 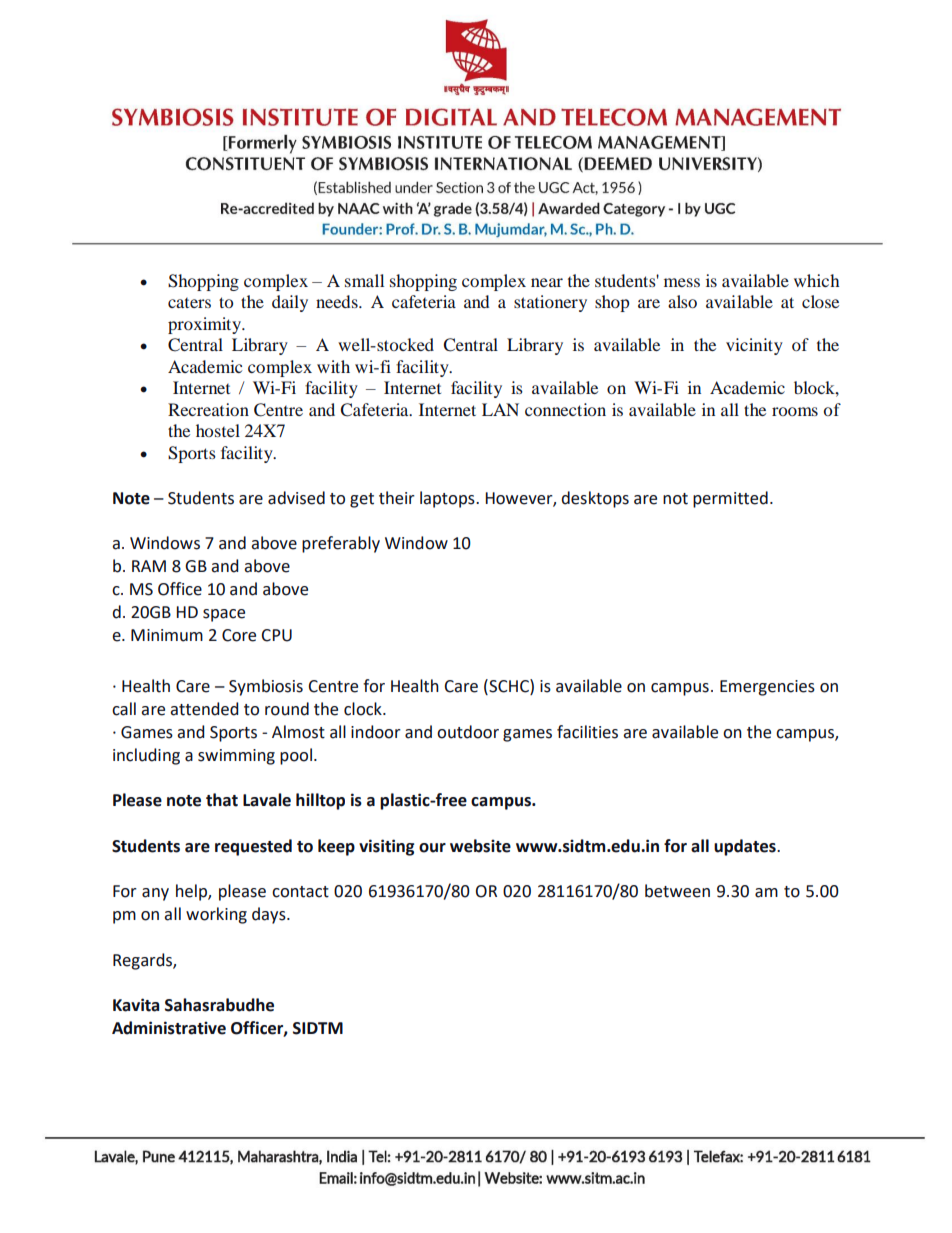 I want to click on between, so click(x=677, y=891).
